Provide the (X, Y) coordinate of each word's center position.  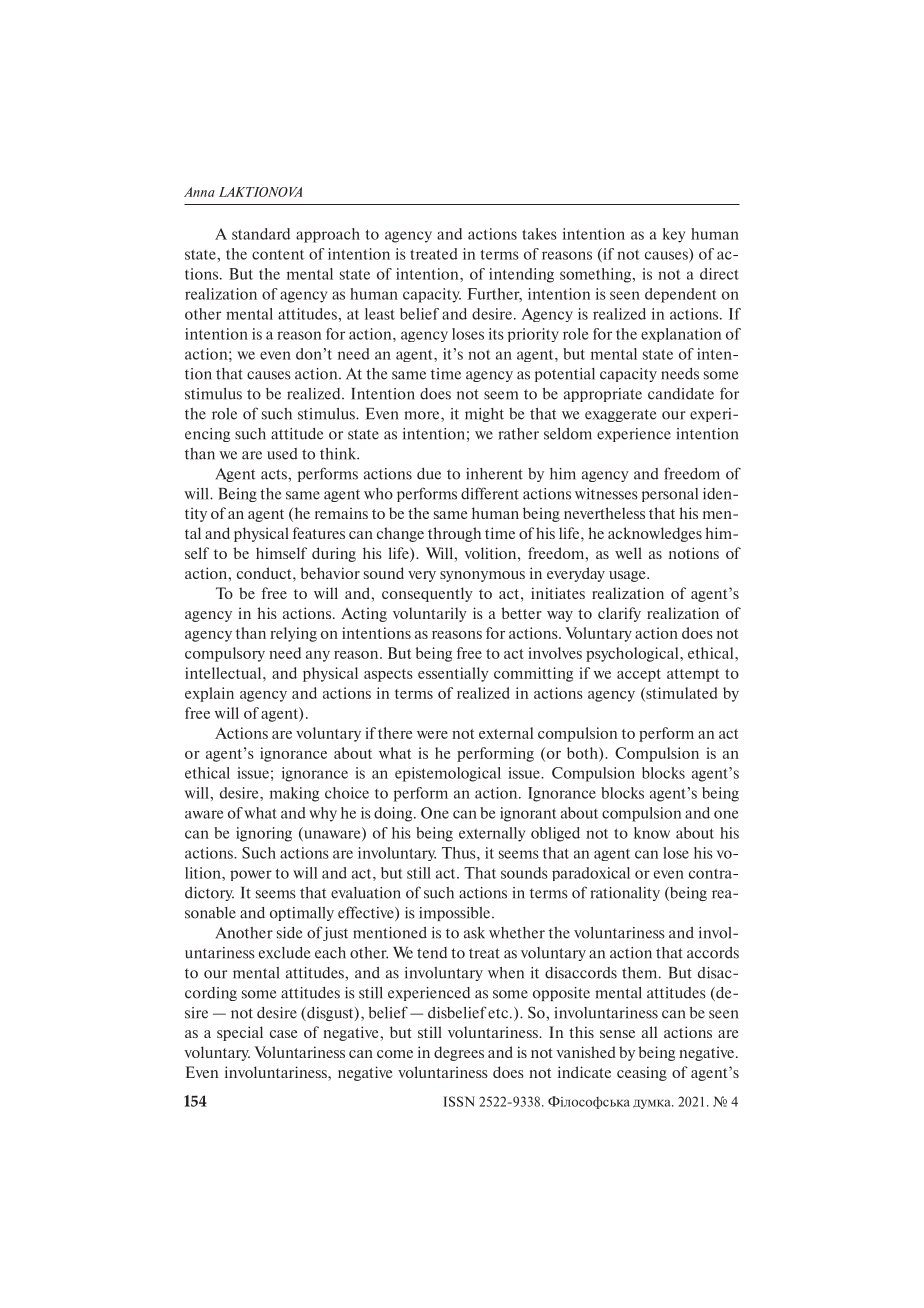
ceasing (642, 1073)
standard (261, 234)
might (484, 415)
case (284, 1034)
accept (639, 675)
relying (293, 634)
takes (539, 234)
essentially (453, 674)
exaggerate (621, 415)
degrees (459, 1053)
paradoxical (591, 874)
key (674, 235)
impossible (456, 914)
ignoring (264, 834)
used (282, 454)
